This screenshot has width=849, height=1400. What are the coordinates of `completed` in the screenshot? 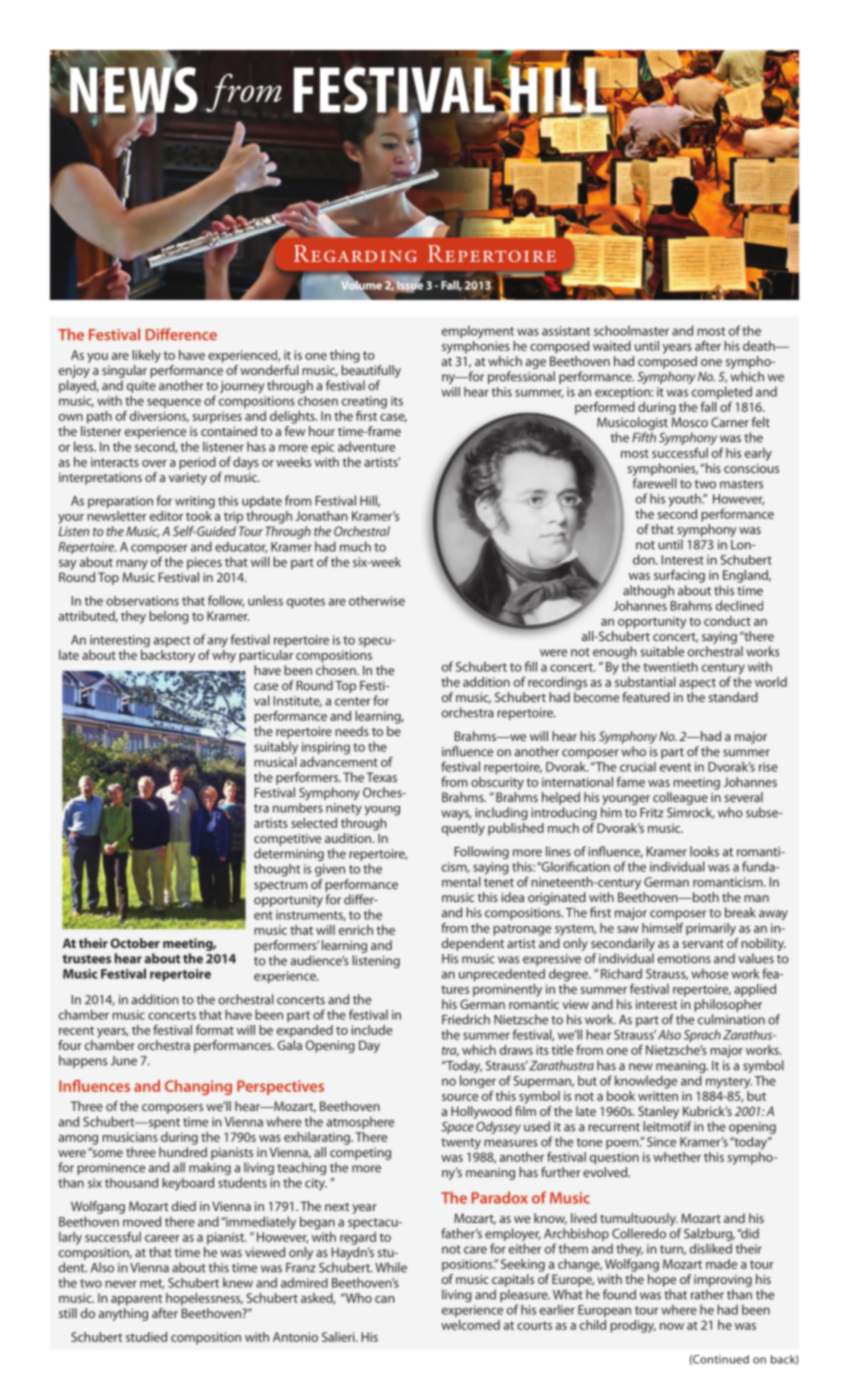 It's located at (722, 392).
